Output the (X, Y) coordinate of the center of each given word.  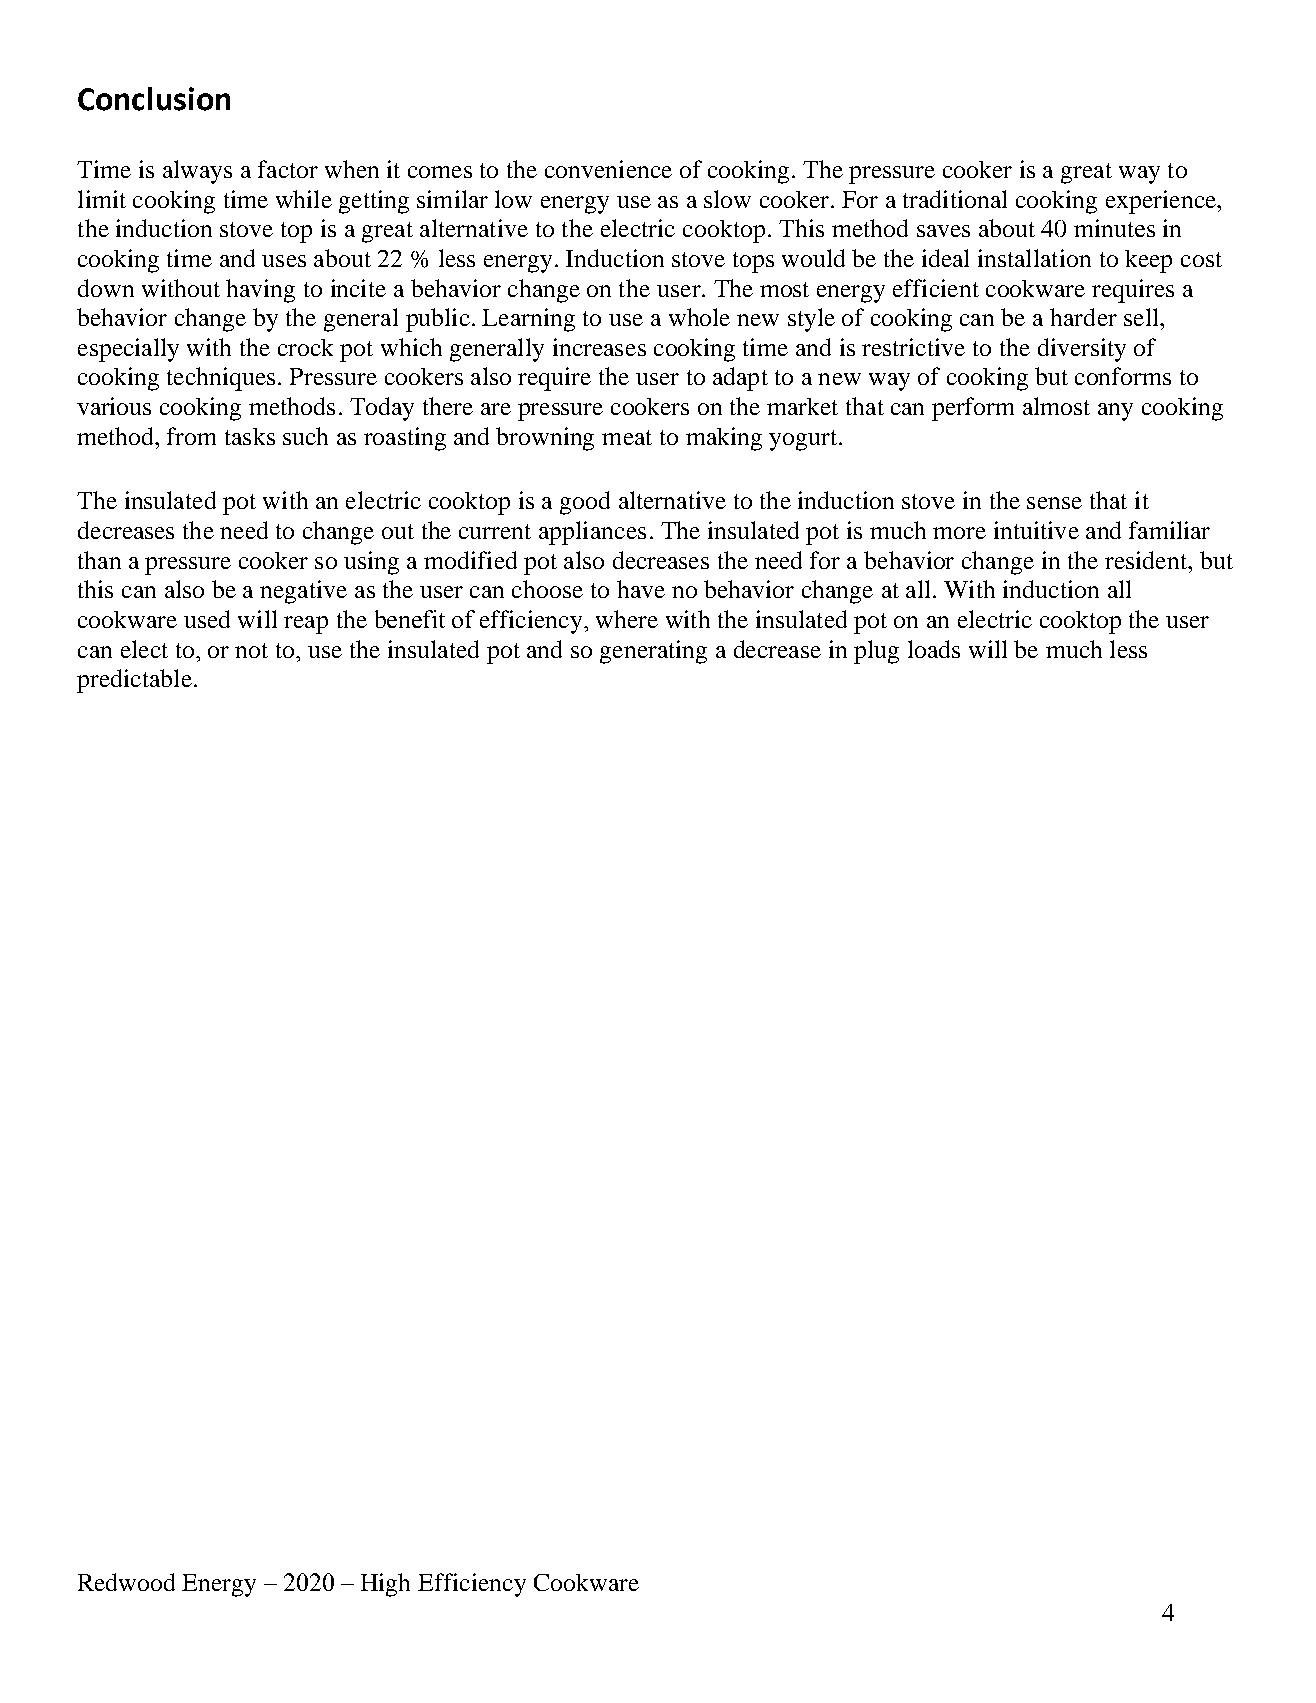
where (627, 619)
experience (1162, 202)
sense (1054, 503)
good (585, 503)
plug (876, 652)
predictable (134, 681)
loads (934, 649)
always (197, 172)
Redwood (126, 1582)
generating (653, 652)
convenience (608, 169)
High (385, 1585)
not (251, 650)
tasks (250, 436)
